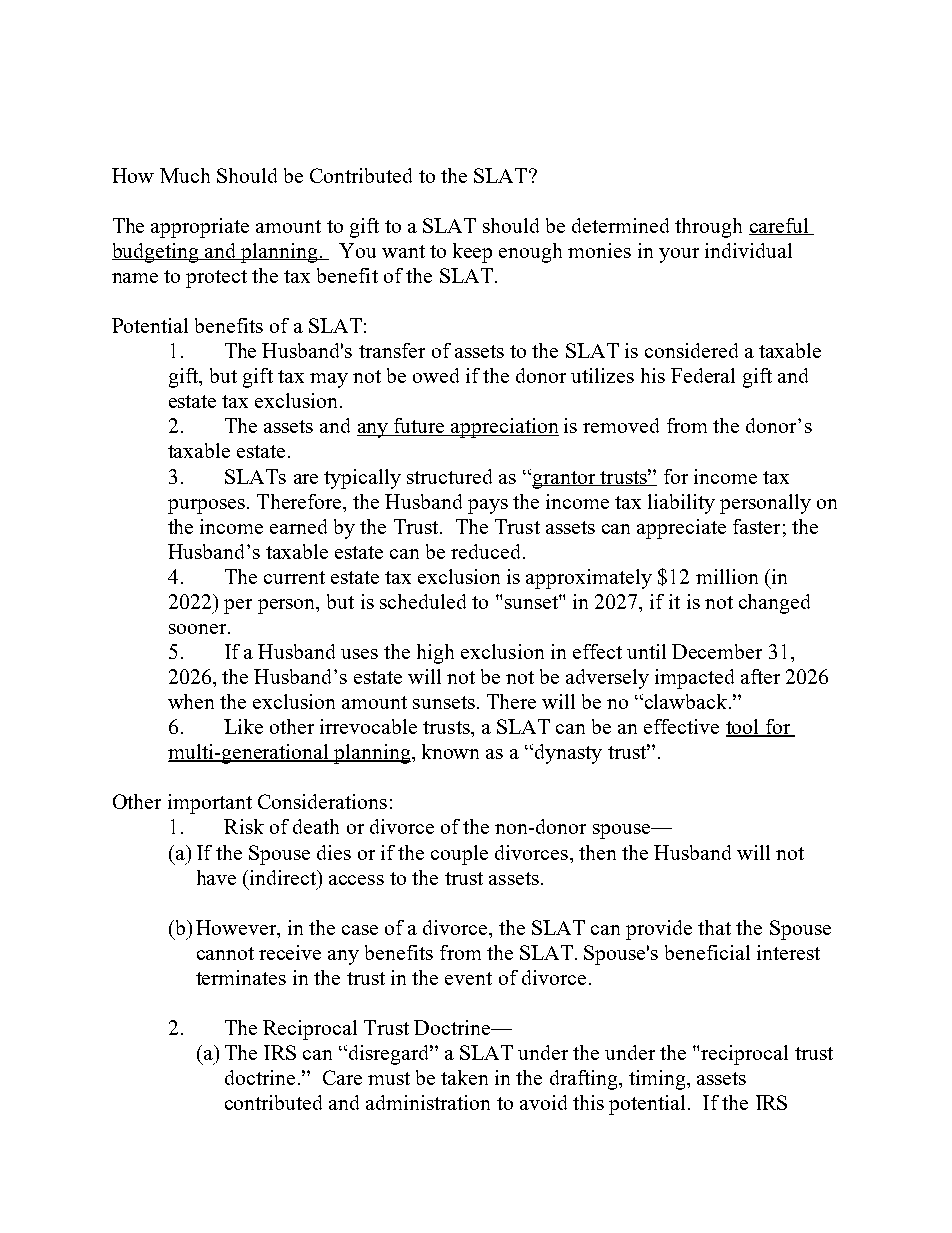 Image resolution: width=952 pixels, height=1233 pixels. Describe the element at coordinates (717, 651) in the document. I see `December` at that location.
